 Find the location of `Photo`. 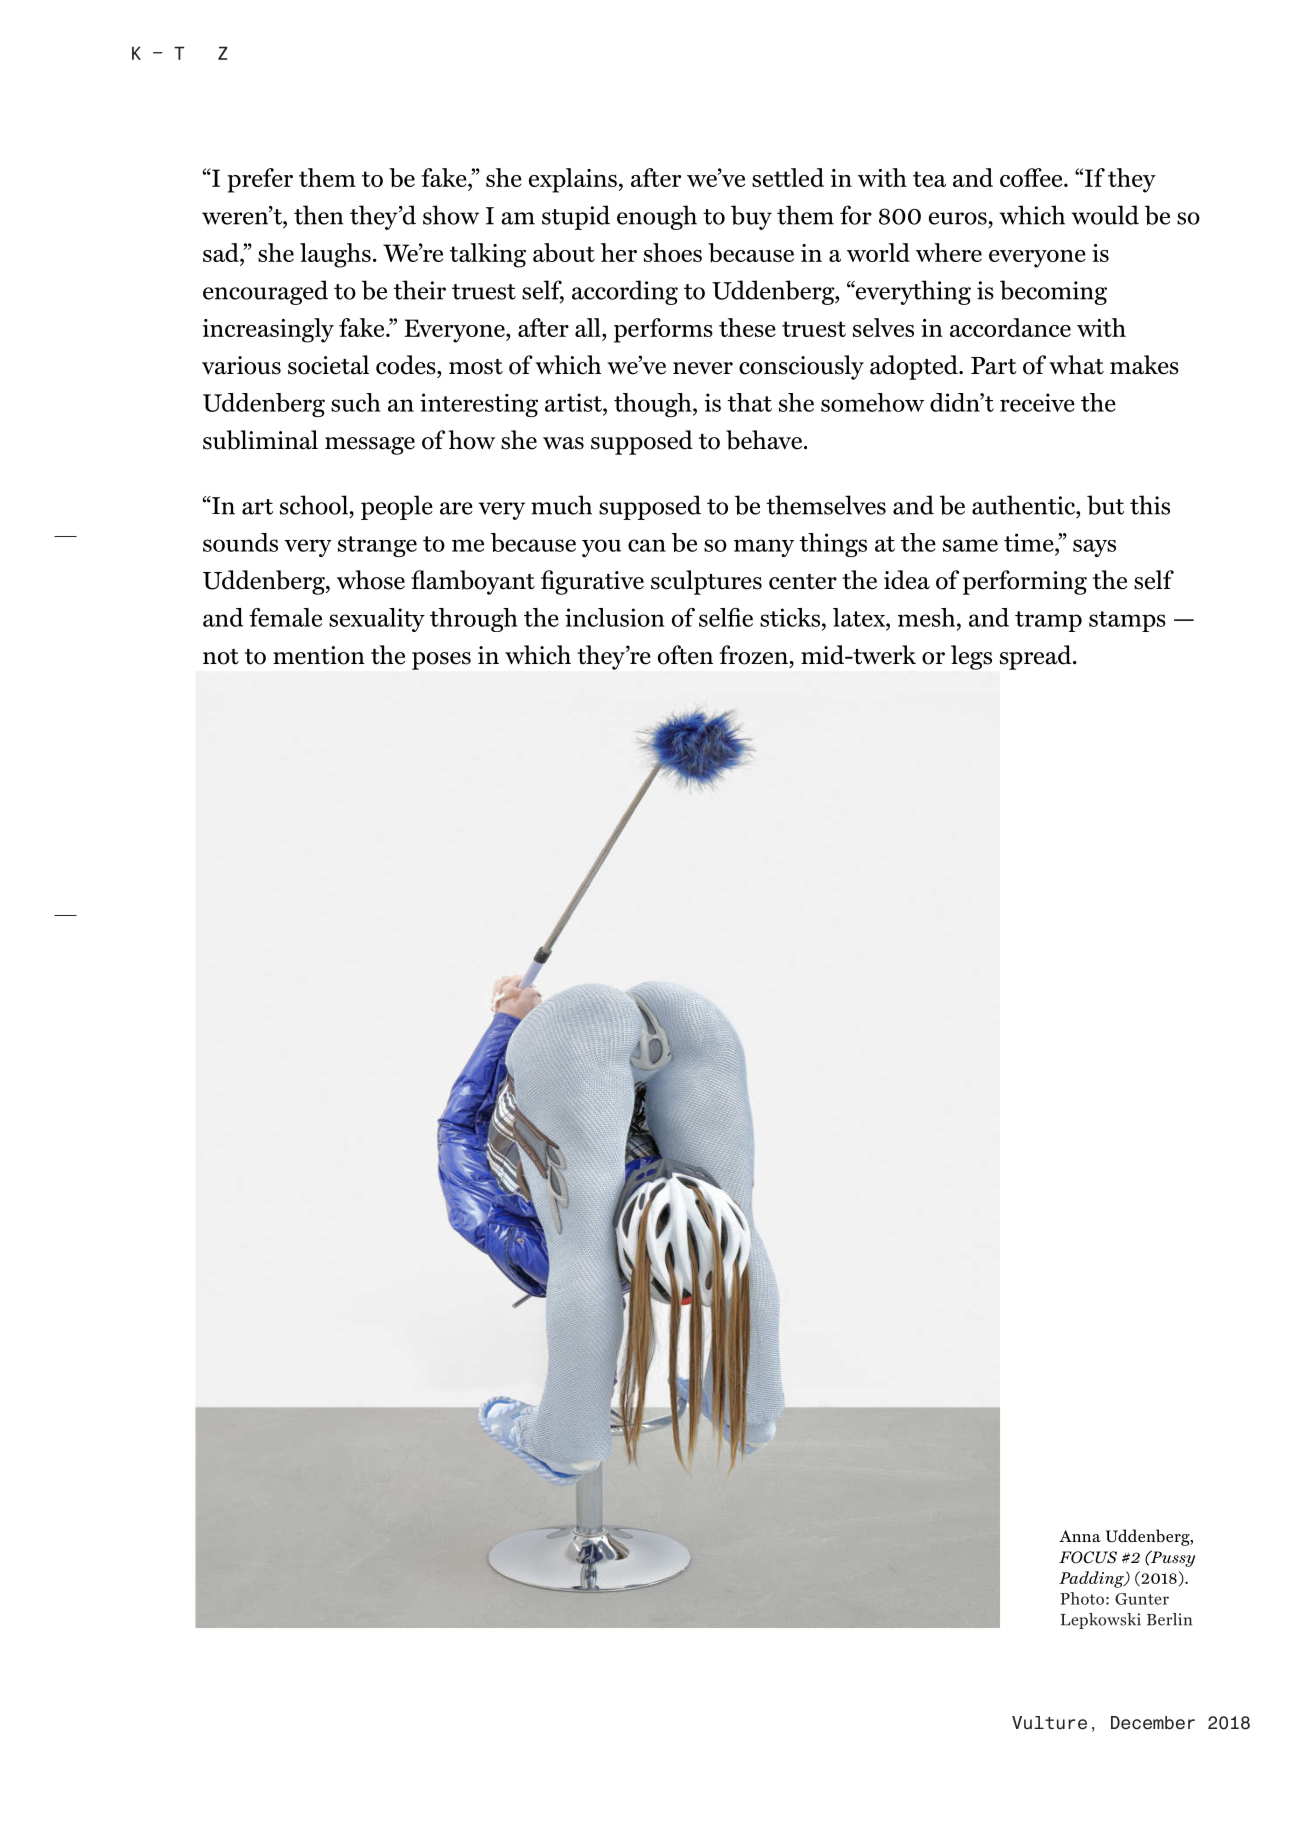

Photo is located at coordinates (1082, 1598).
